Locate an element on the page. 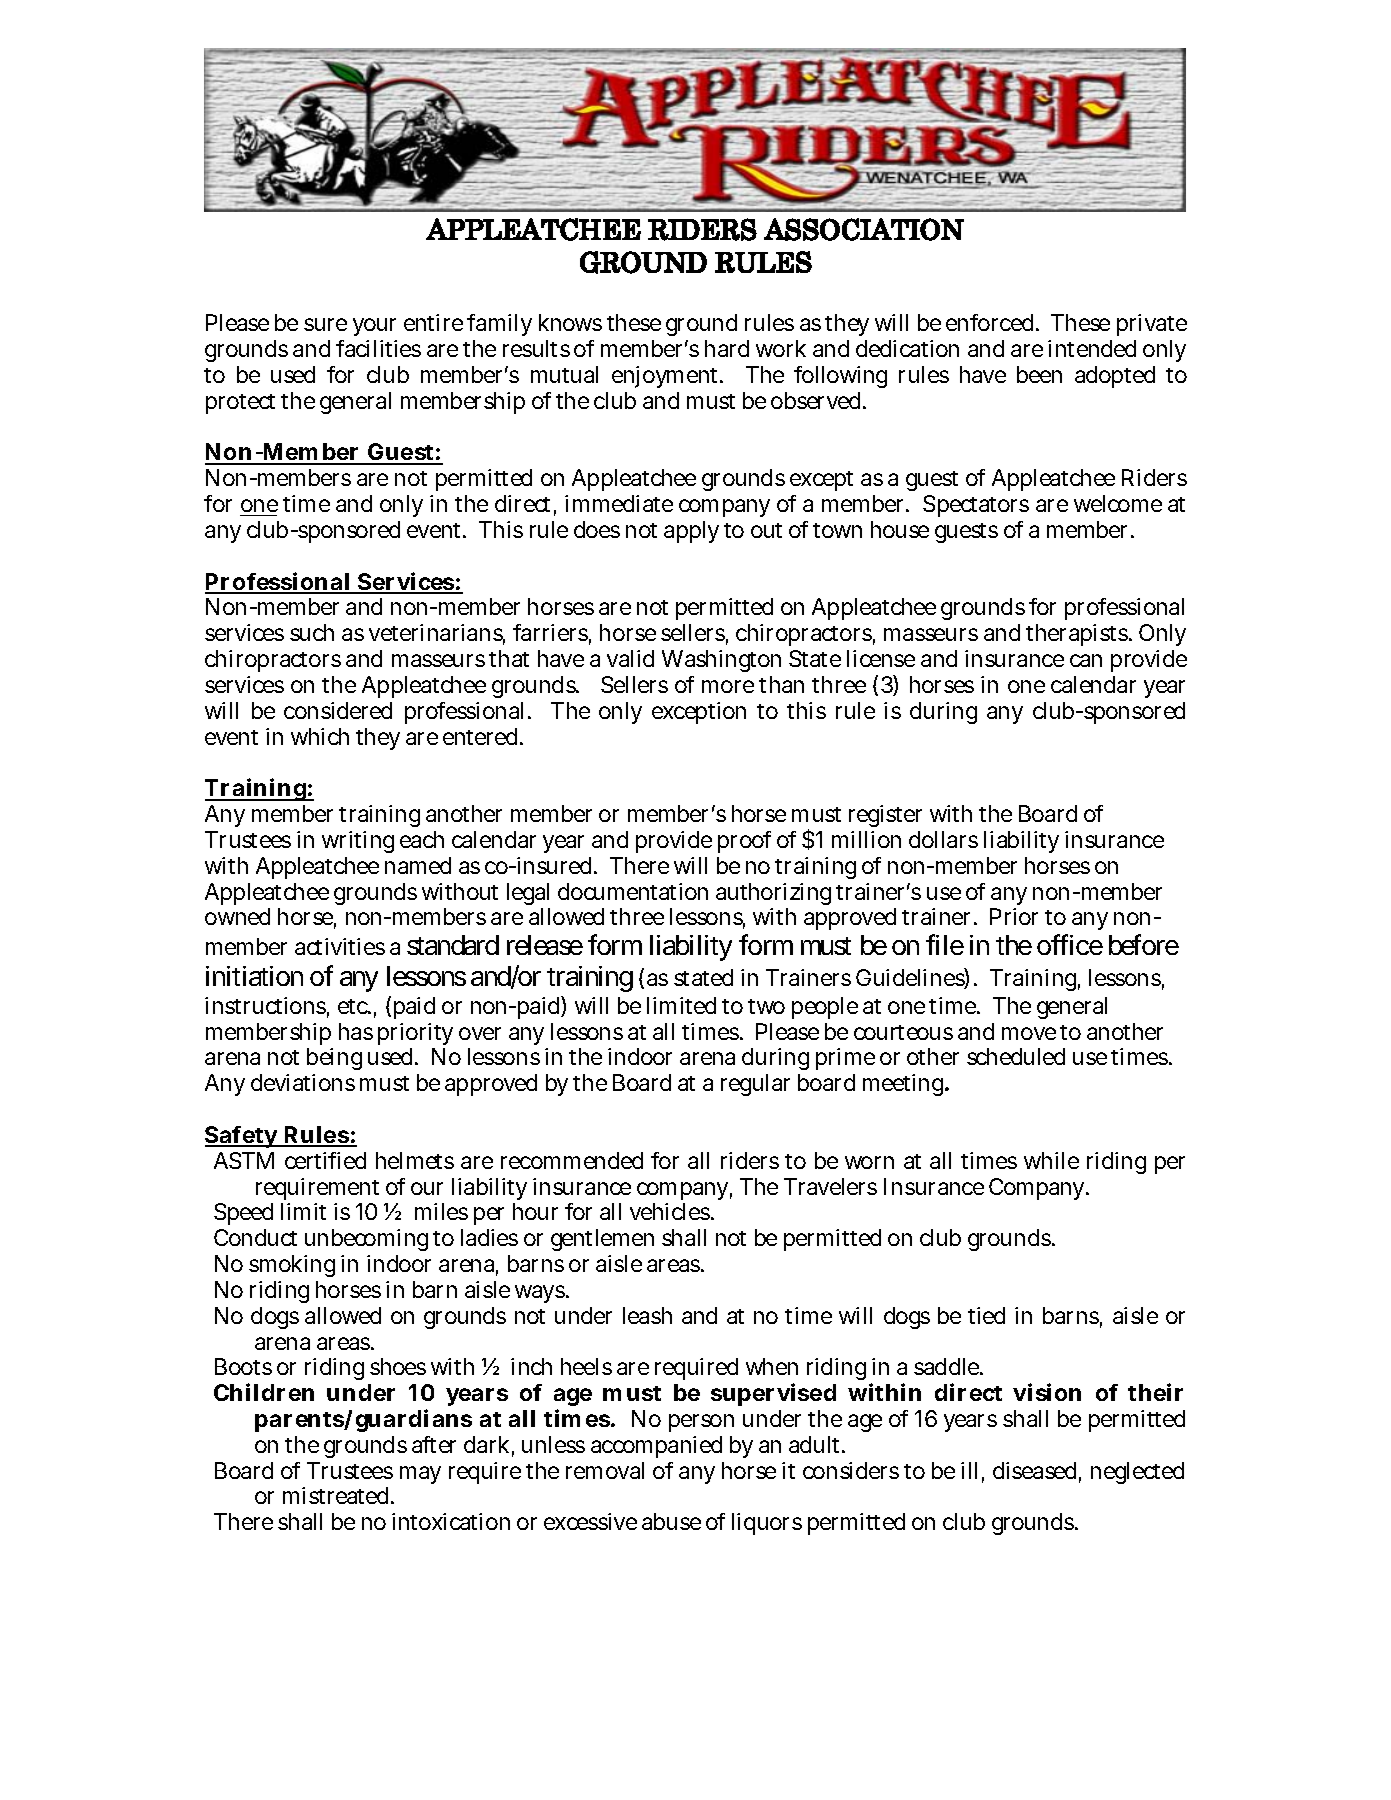 Image resolution: width=1391 pixels, height=1800 pixels. enforced is located at coordinates (991, 322).
